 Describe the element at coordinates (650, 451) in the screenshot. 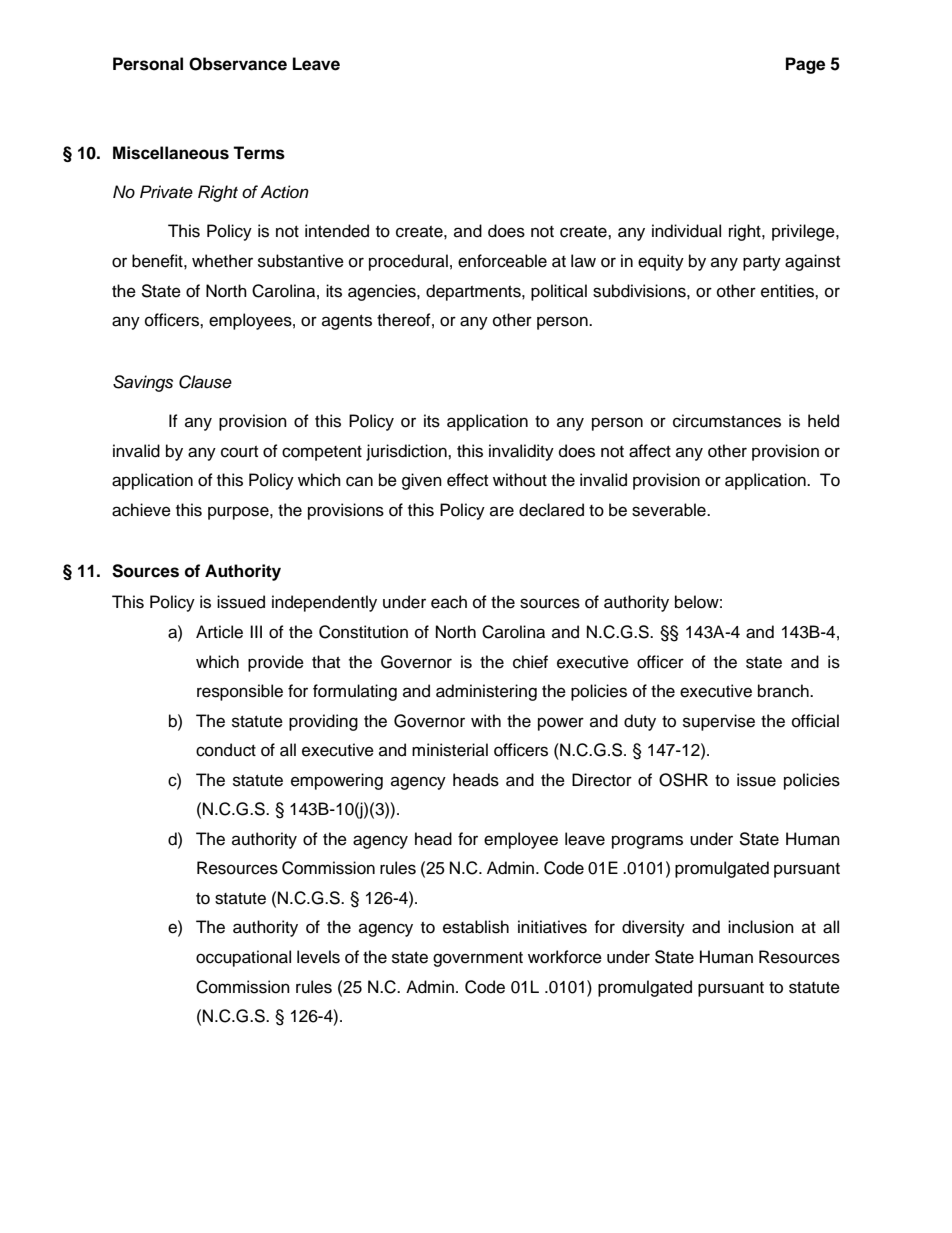

I see `affect` at that location.
